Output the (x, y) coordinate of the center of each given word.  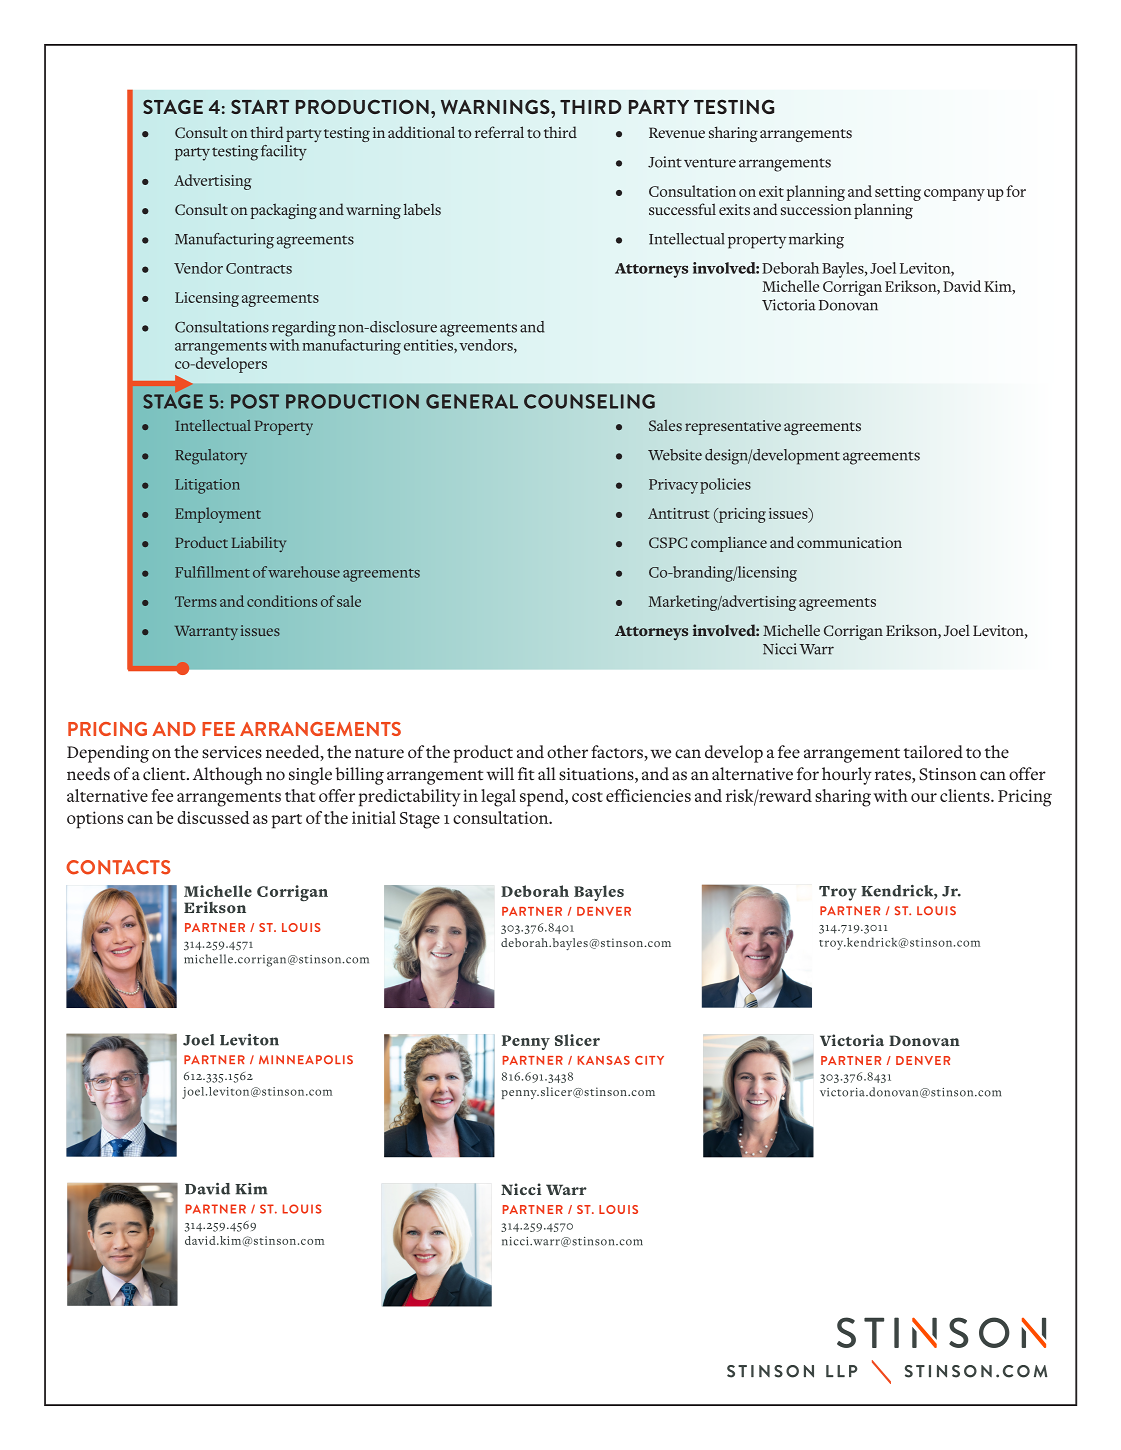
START (260, 107)
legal (498, 798)
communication (849, 542)
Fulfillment (212, 572)
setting (898, 193)
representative (733, 427)
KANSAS (604, 1060)
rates (894, 776)
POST (255, 401)
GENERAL (472, 401)
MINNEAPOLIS (306, 1059)
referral (499, 132)
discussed (213, 817)
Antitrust (679, 513)
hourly (847, 776)
